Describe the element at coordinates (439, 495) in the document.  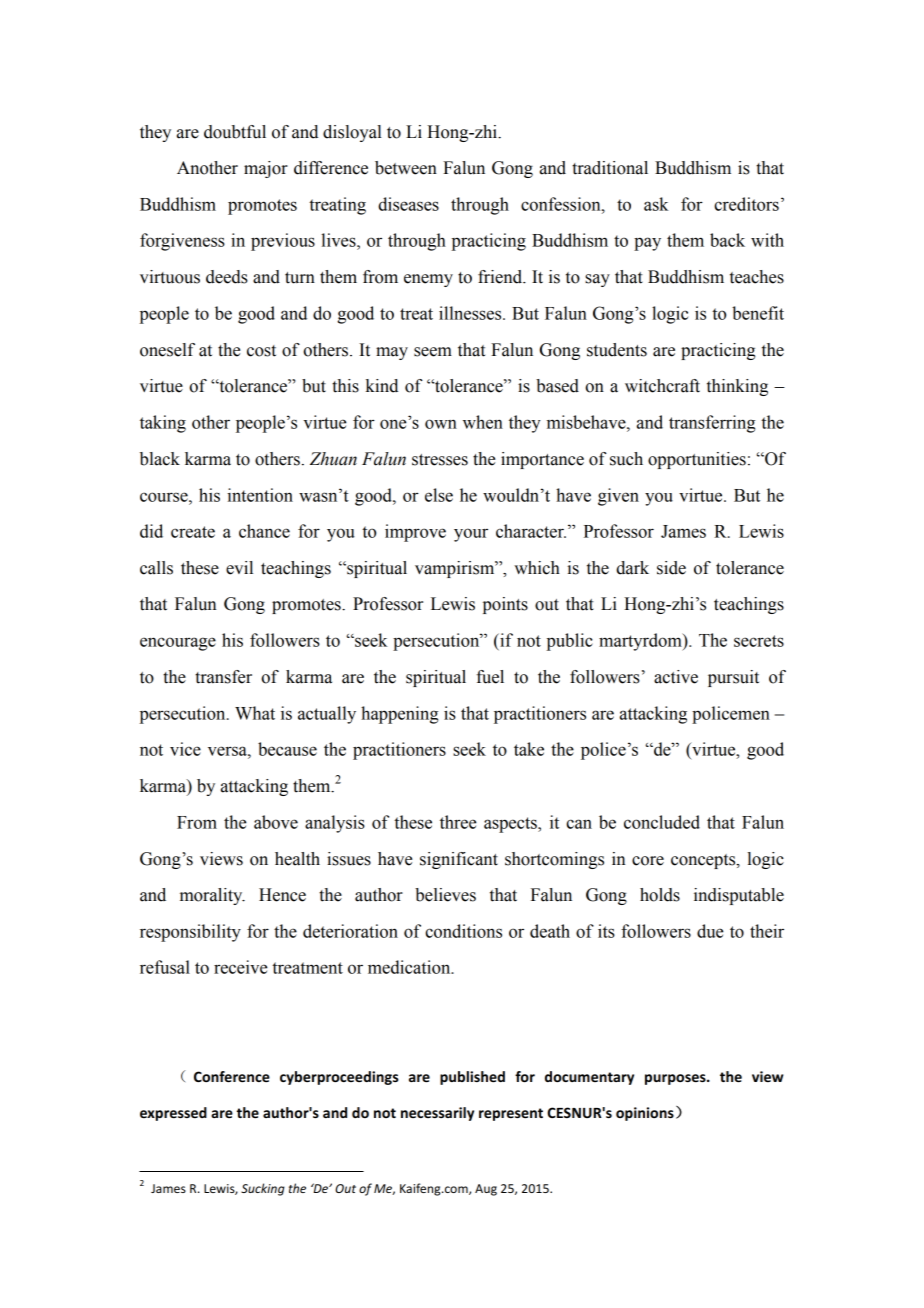
I see `else` at that location.
